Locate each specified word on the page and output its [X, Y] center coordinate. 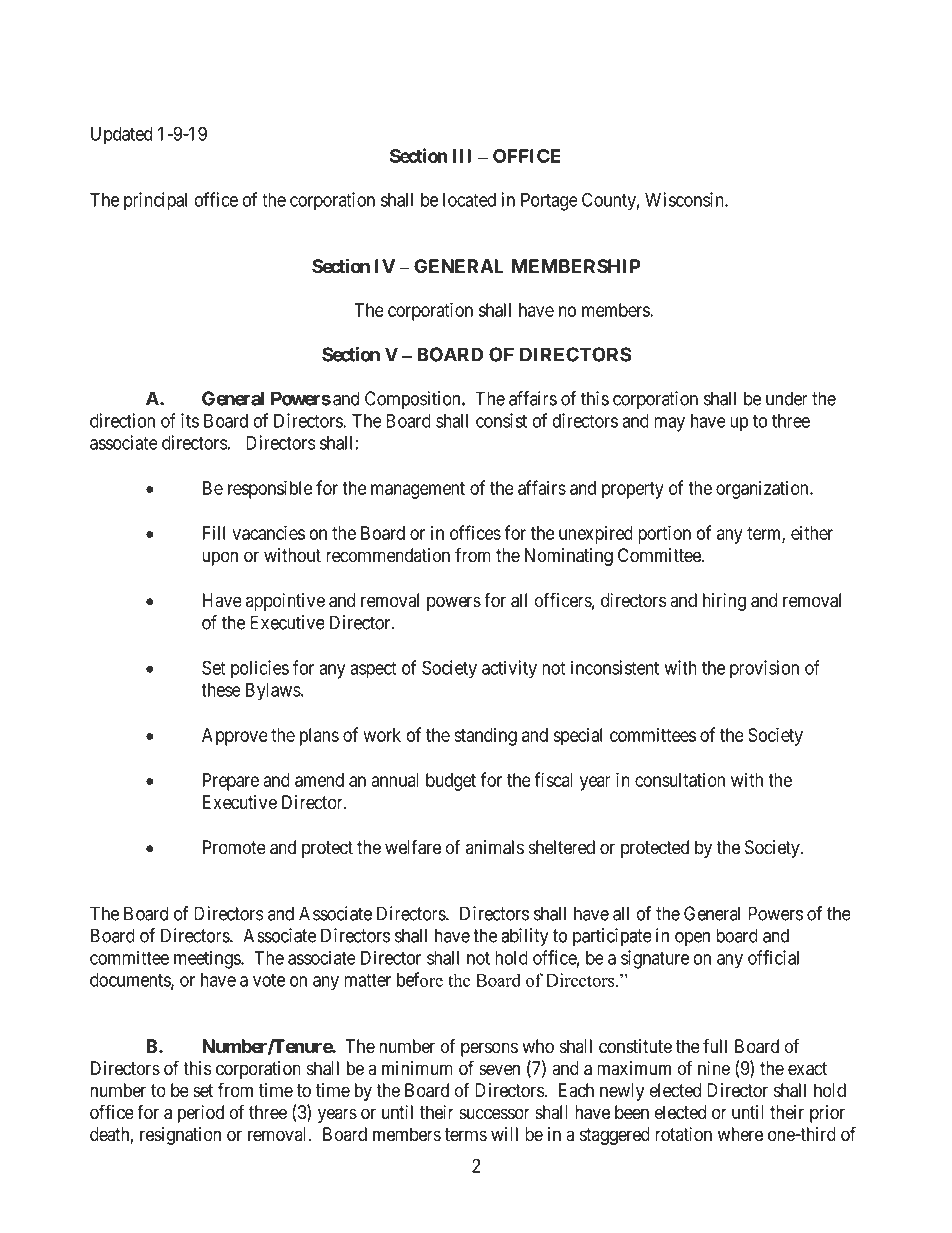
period [201, 1114]
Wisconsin [685, 199]
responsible [270, 489]
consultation [680, 780]
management [418, 490]
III [462, 156]
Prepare [231, 782]
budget [451, 782]
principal [155, 201]
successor [494, 1114]
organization [763, 490]
